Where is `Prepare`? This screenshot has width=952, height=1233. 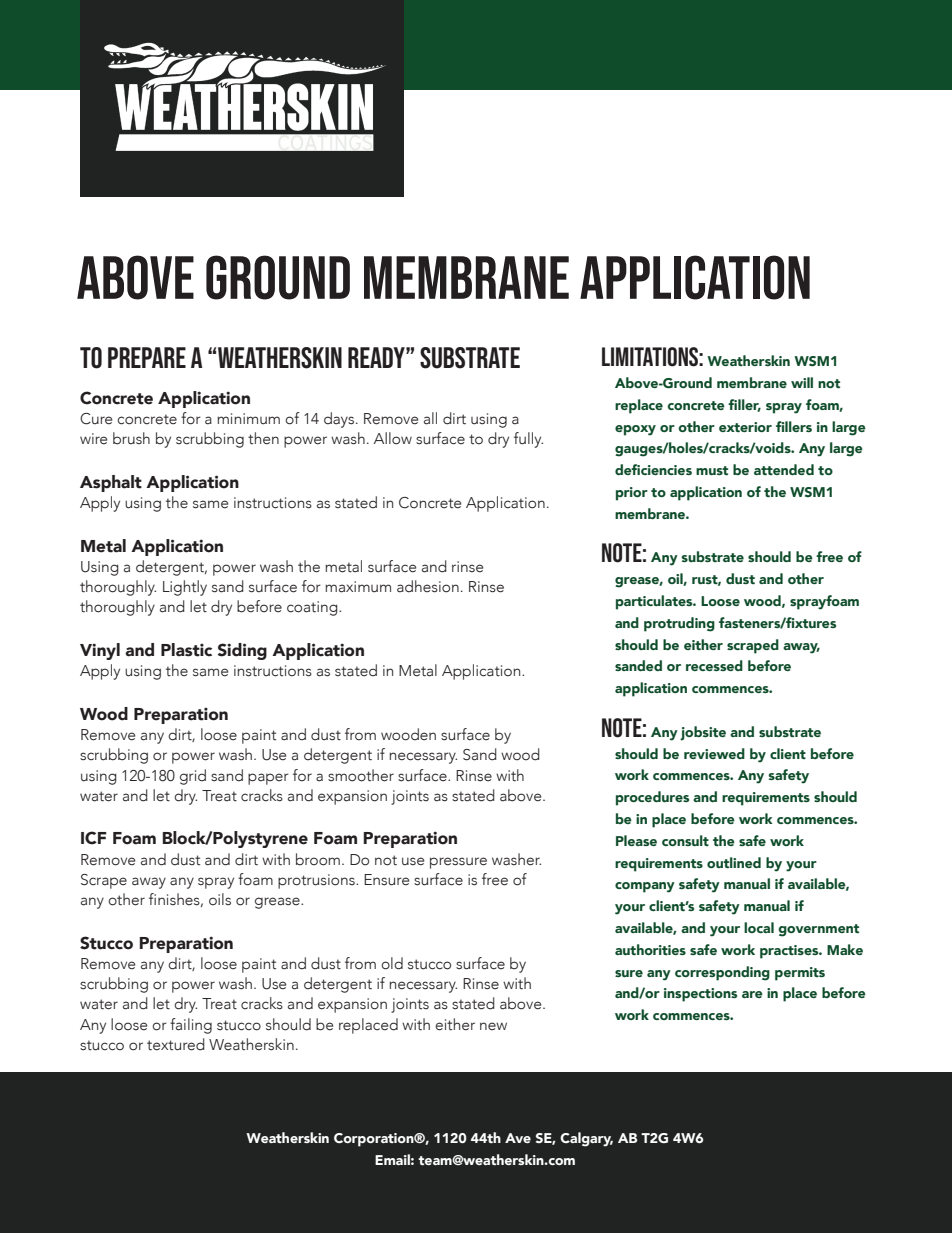
Prepare is located at coordinates (147, 357).
